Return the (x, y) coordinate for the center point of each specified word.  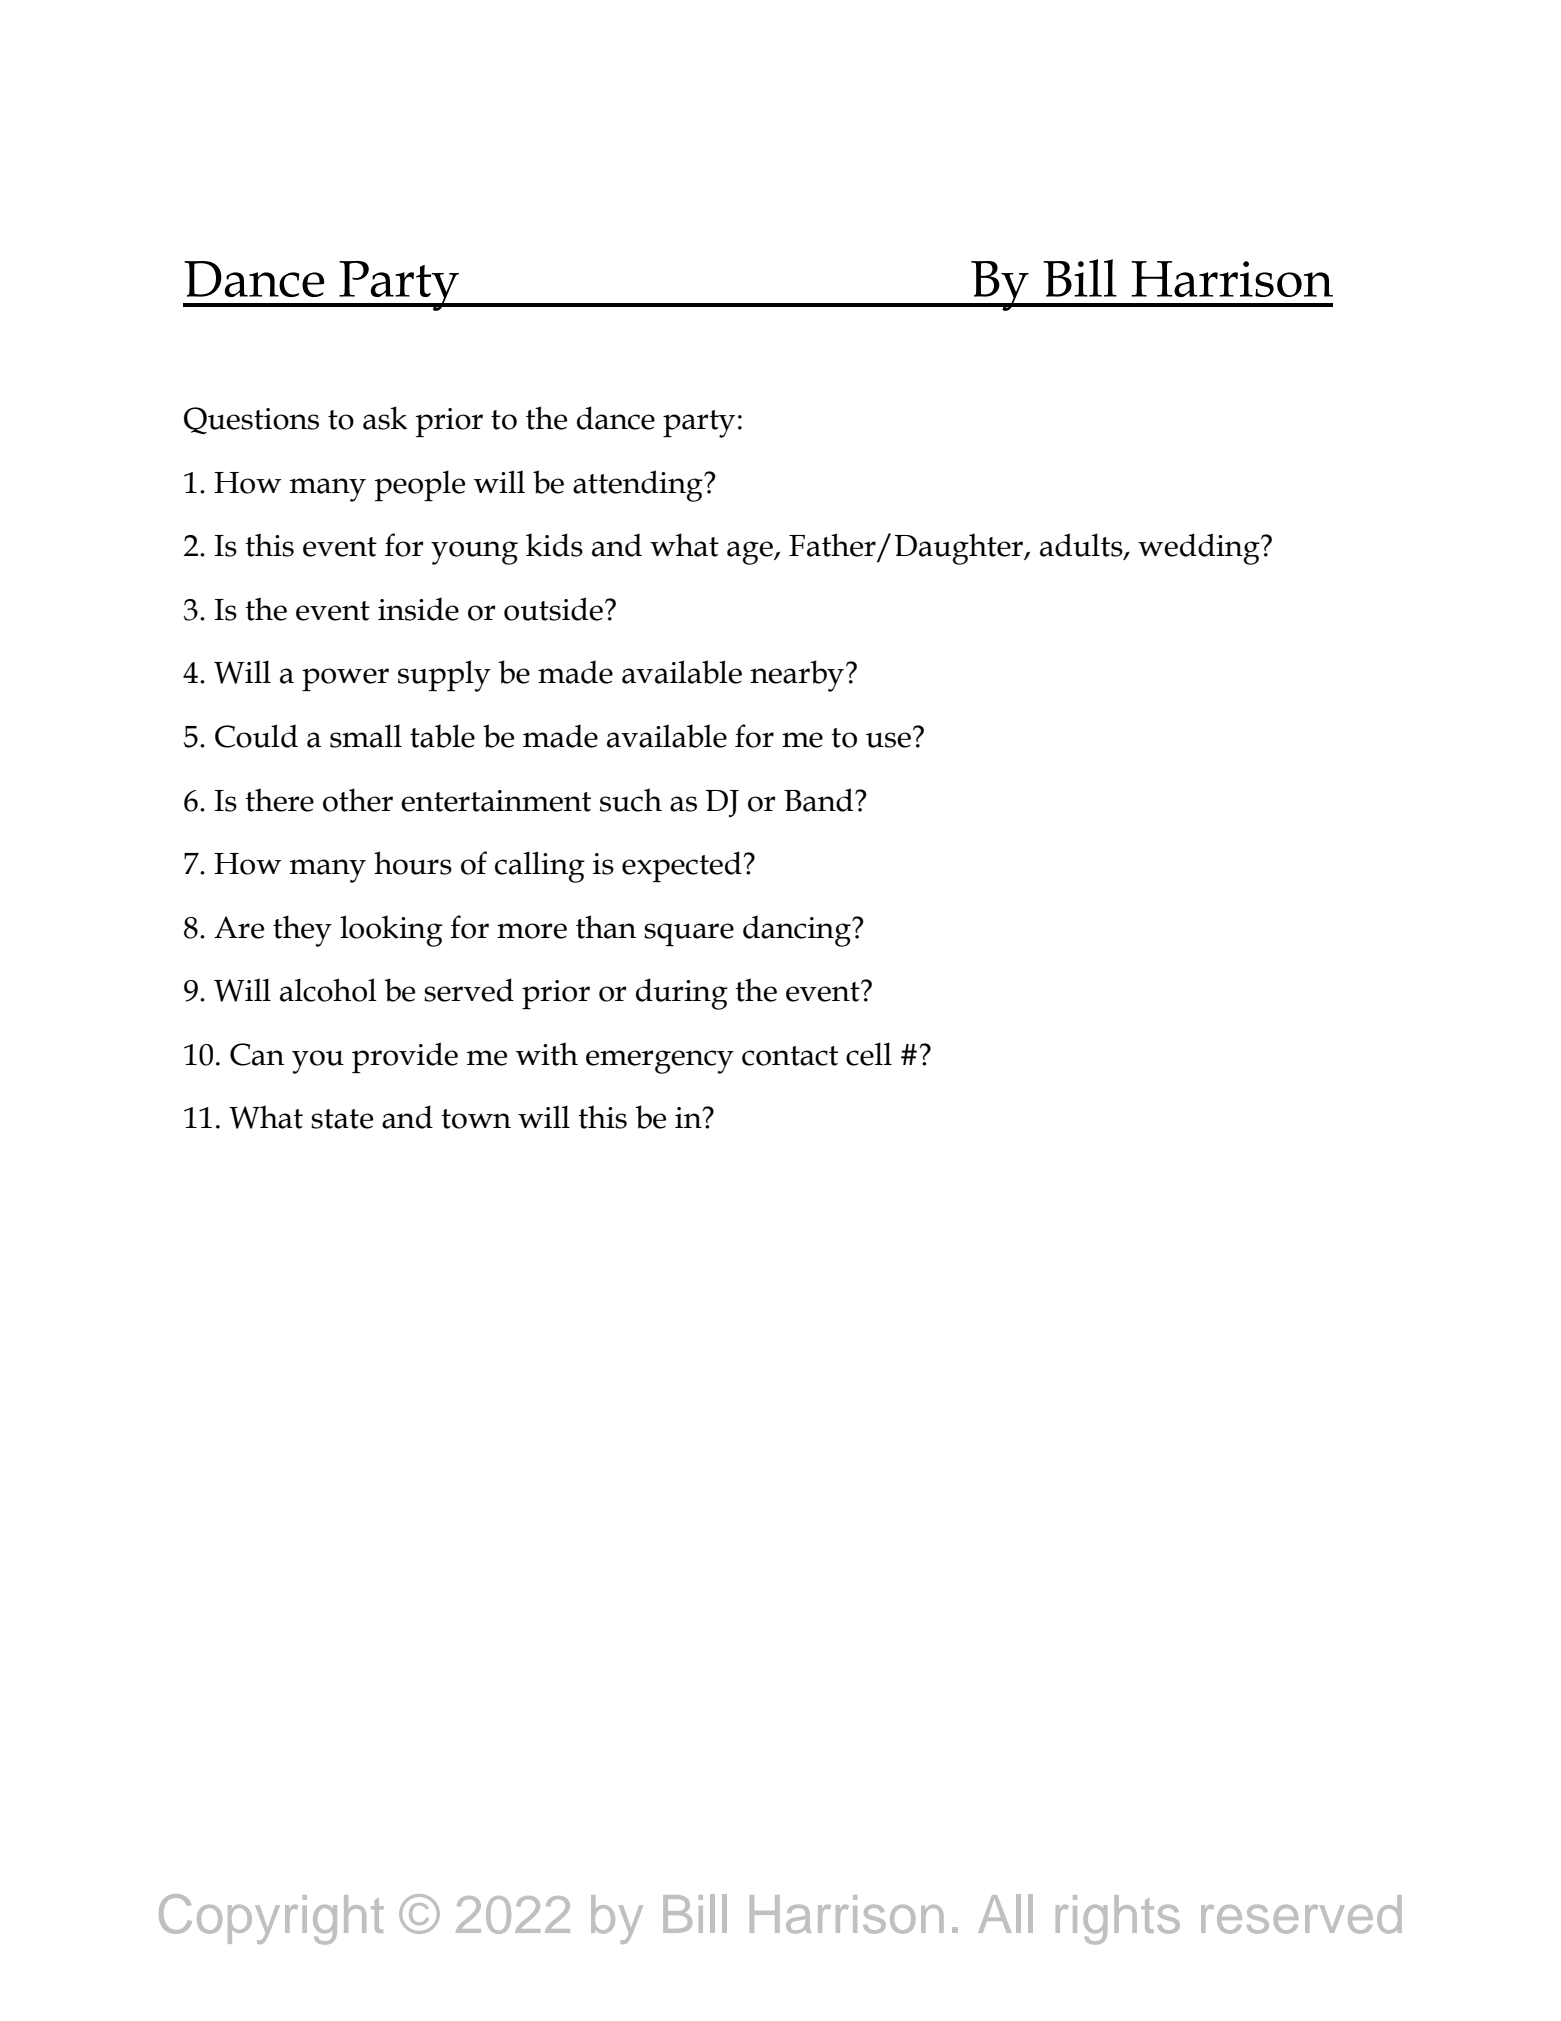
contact (790, 1056)
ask (385, 418)
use (888, 740)
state (342, 1119)
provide (405, 1057)
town (476, 1119)
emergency (660, 1062)
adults (1082, 546)
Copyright (271, 1919)
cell (869, 1054)
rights (1118, 1920)
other (358, 800)
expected (682, 866)
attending (639, 486)
